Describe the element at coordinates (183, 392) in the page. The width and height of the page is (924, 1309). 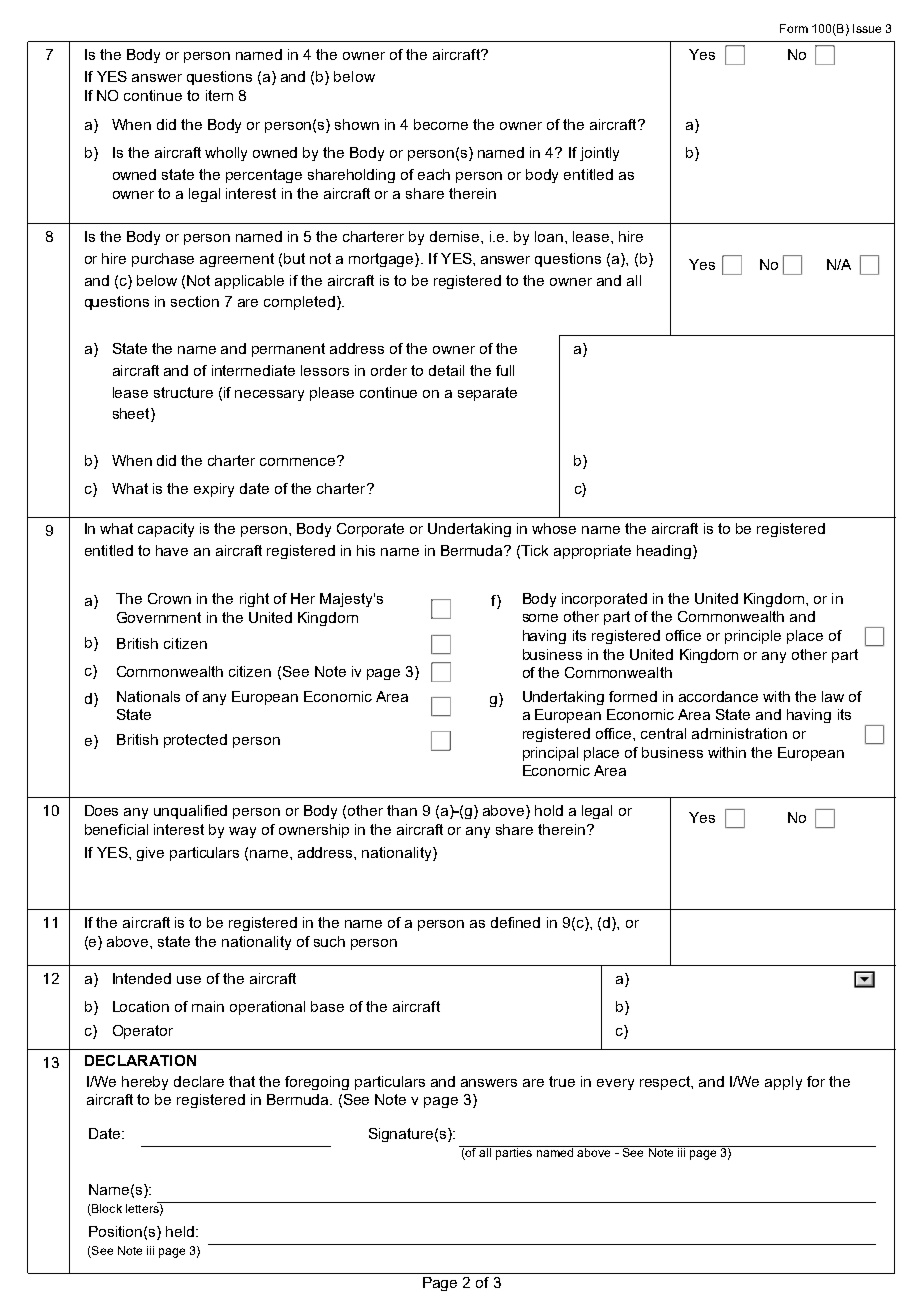
I see `structure` at that location.
